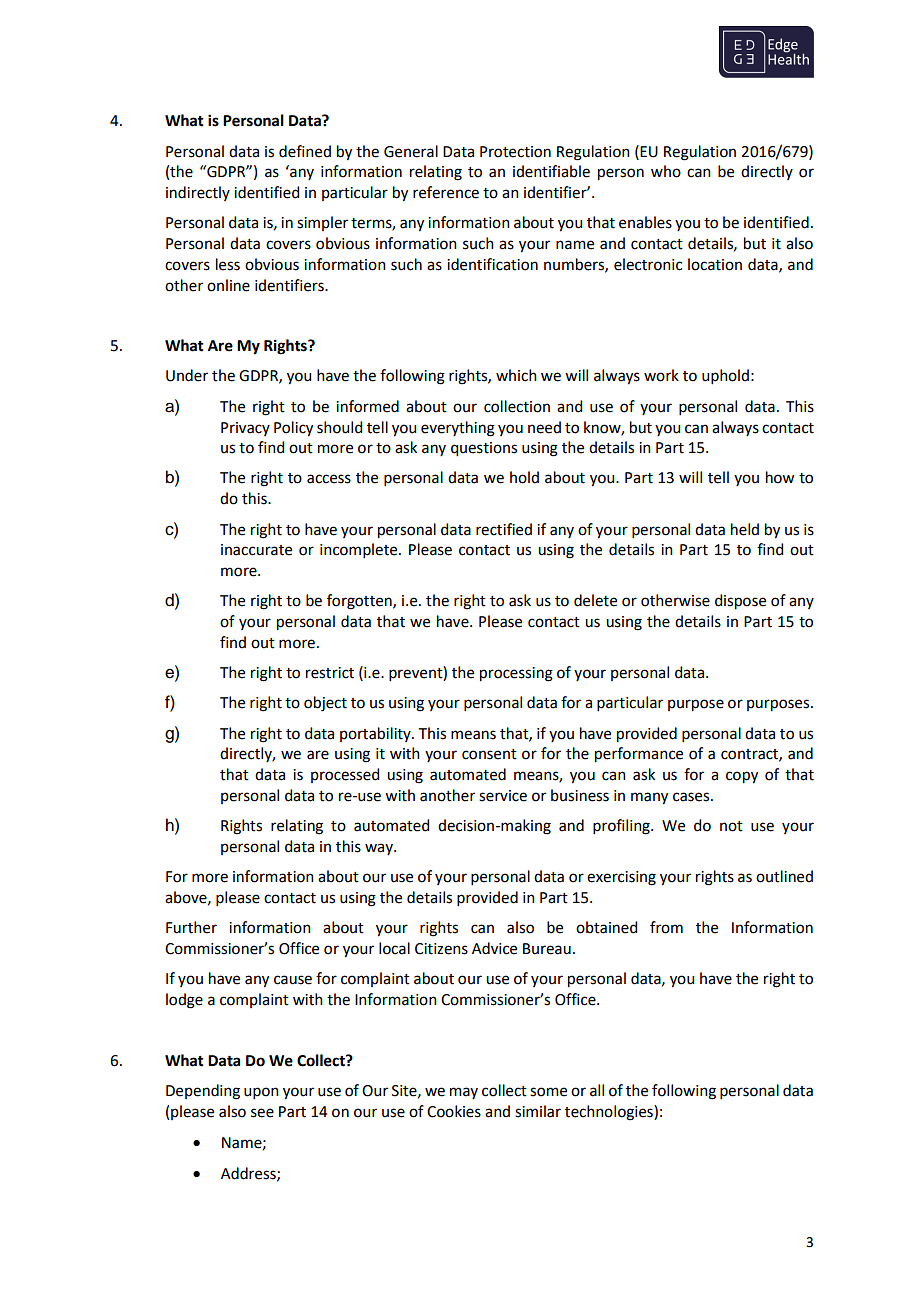  I want to click on defined, so click(305, 151).
